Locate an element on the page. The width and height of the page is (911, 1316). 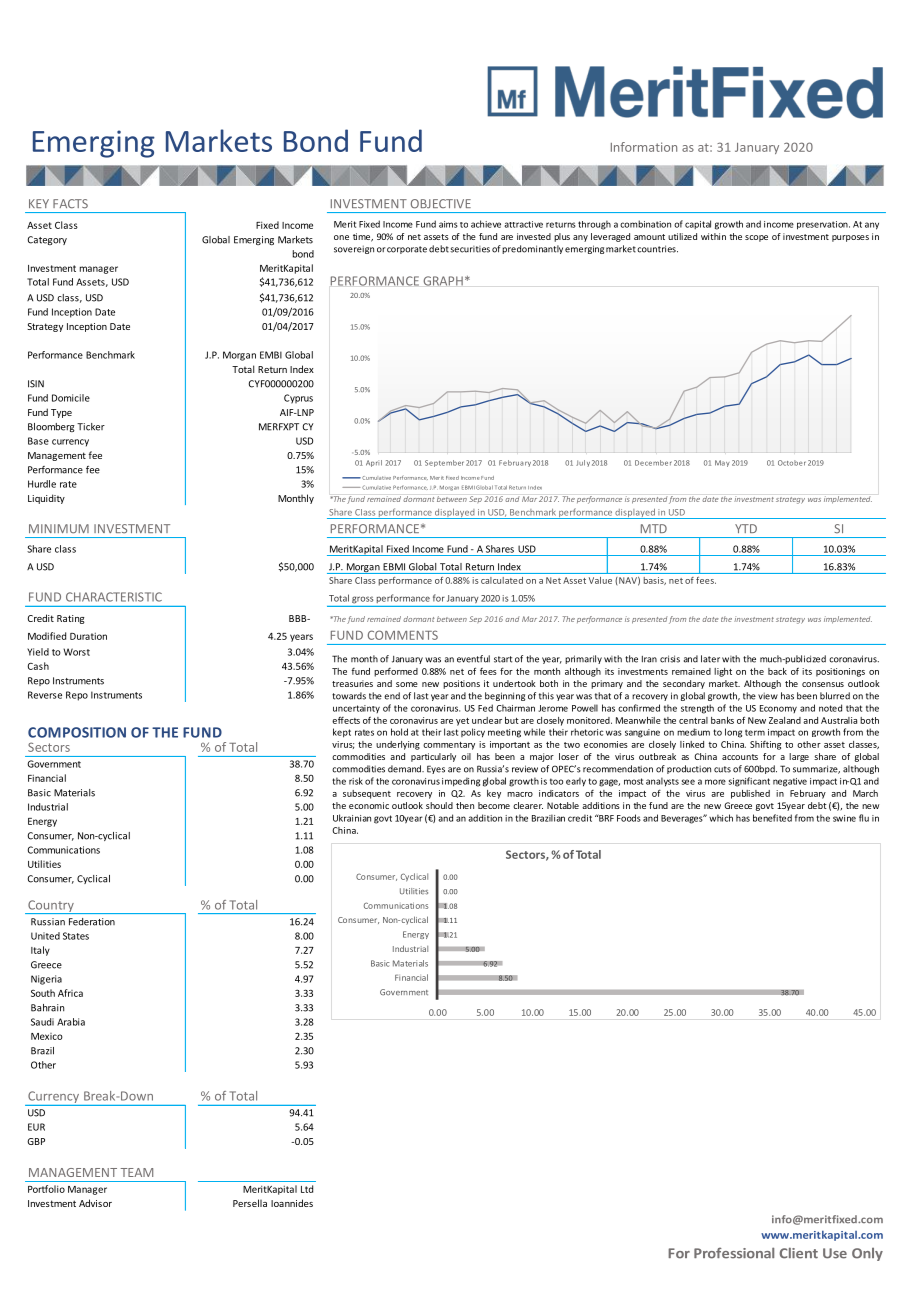
Ltd is located at coordinates (307, 1189).
